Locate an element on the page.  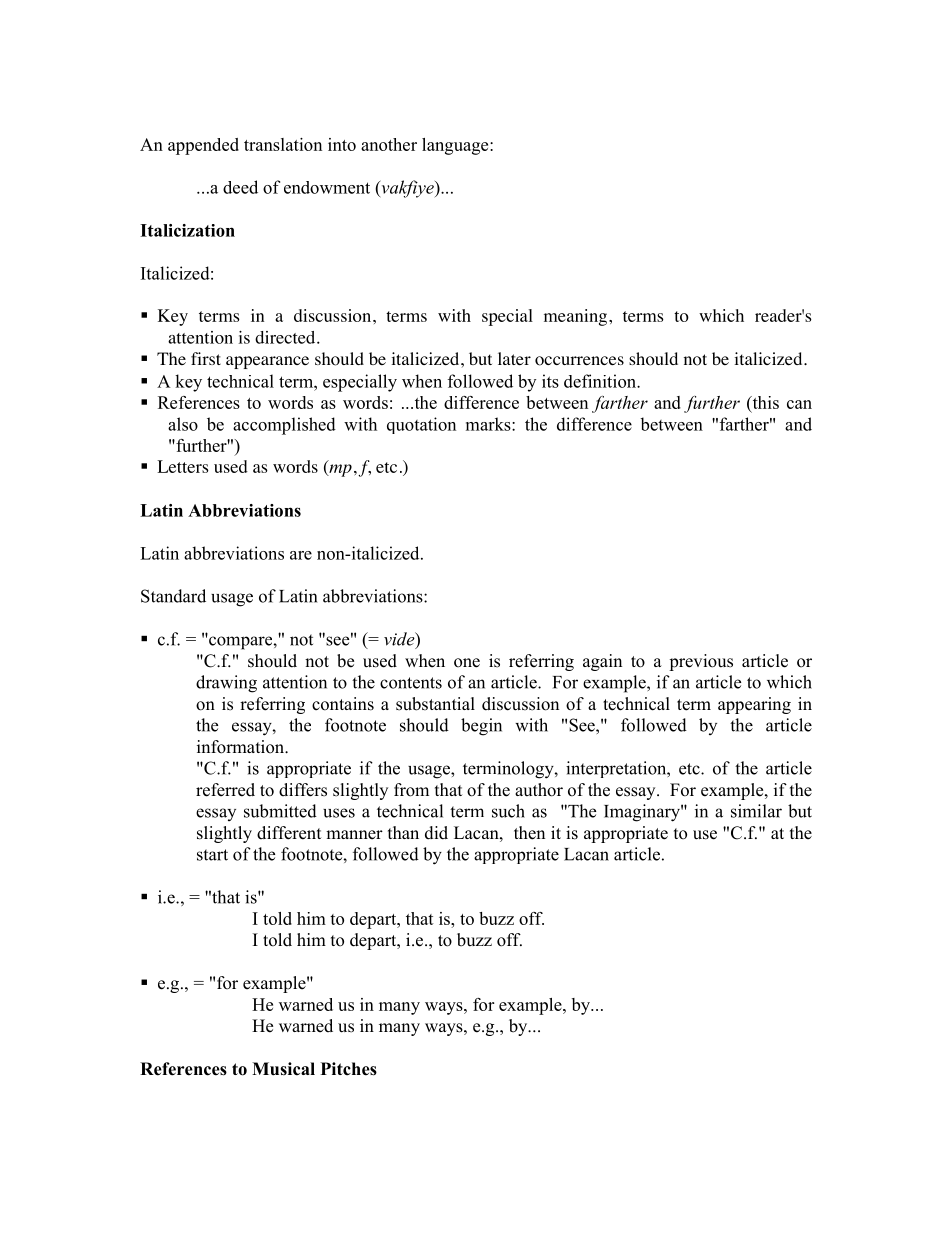
Letters is located at coordinates (183, 466).
